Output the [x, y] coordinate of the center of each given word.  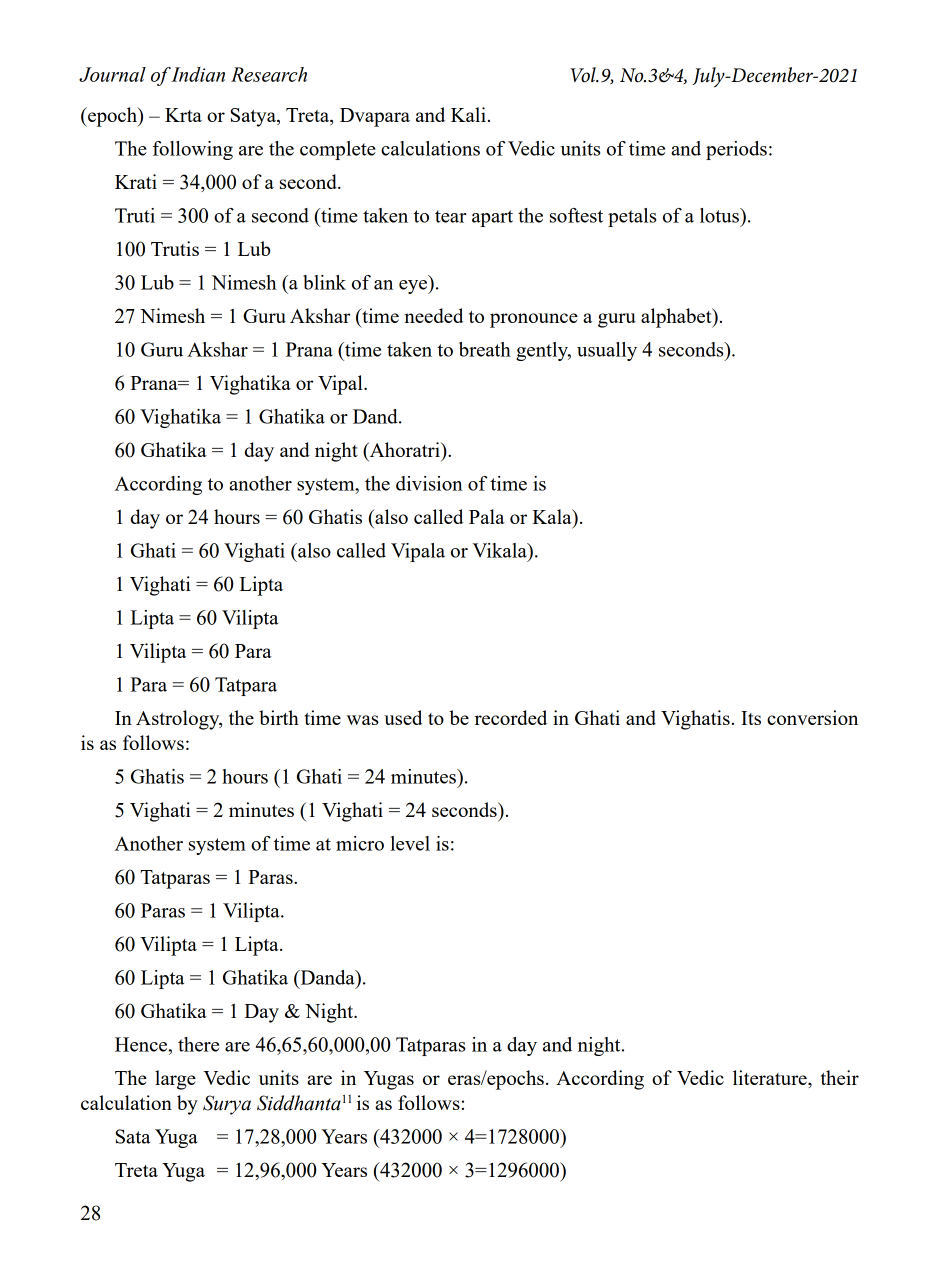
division [429, 483]
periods [736, 150]
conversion [812, 717]
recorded [511, 717]
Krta [183, 115]
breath [485, 349]
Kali [468, 114]
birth [279, 717]
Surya [227, 1105]
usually [607, 351]
